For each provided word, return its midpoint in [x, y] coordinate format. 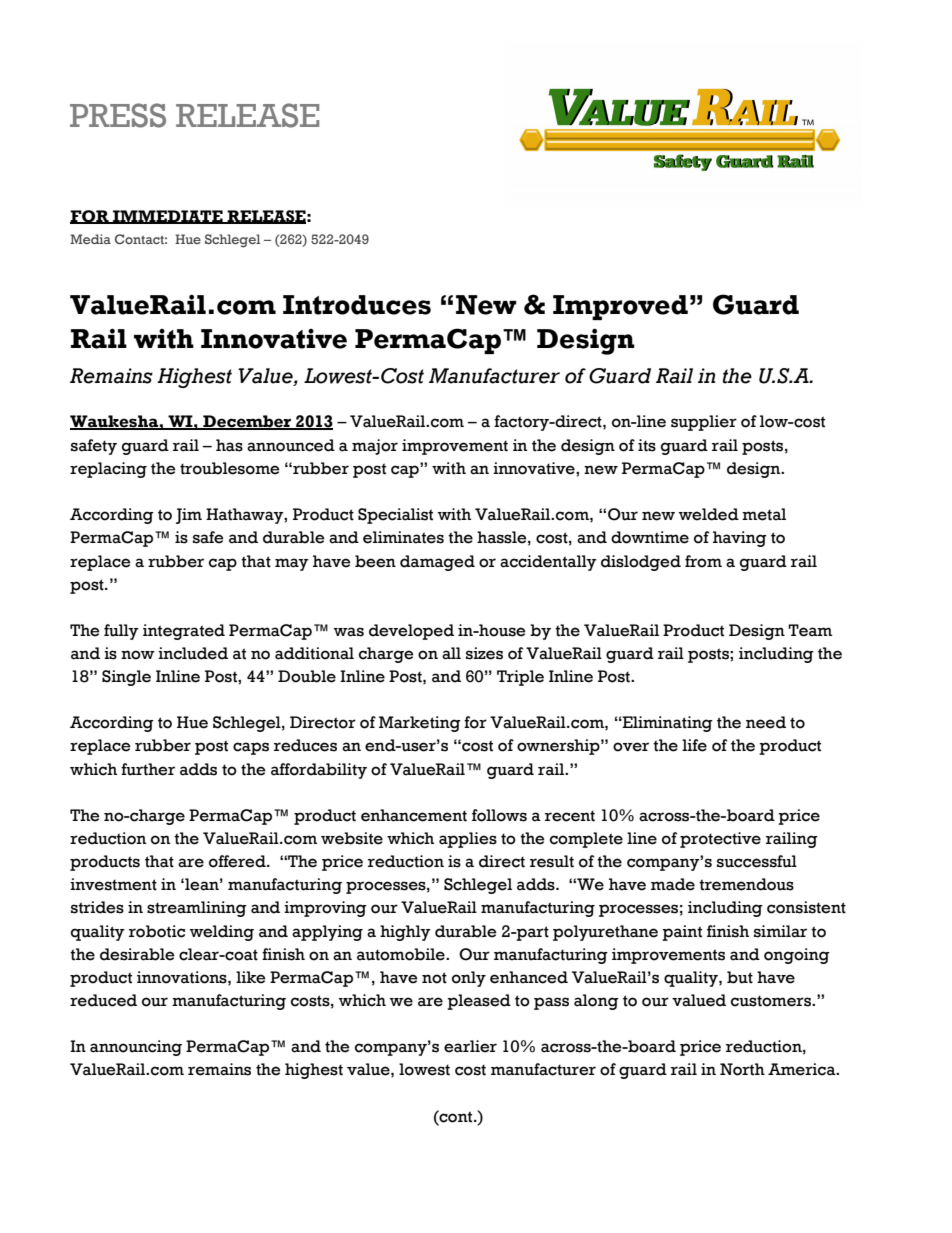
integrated [184, 632]
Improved [620, 307]
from [703, 561]
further [148, 769]
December [247, 422]
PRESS [118, 115]
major [375, 447]
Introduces [357, 305]
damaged [437, 563]
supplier [704, 423]
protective [720, 840]
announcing [136, 1048]
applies [468, 840]
